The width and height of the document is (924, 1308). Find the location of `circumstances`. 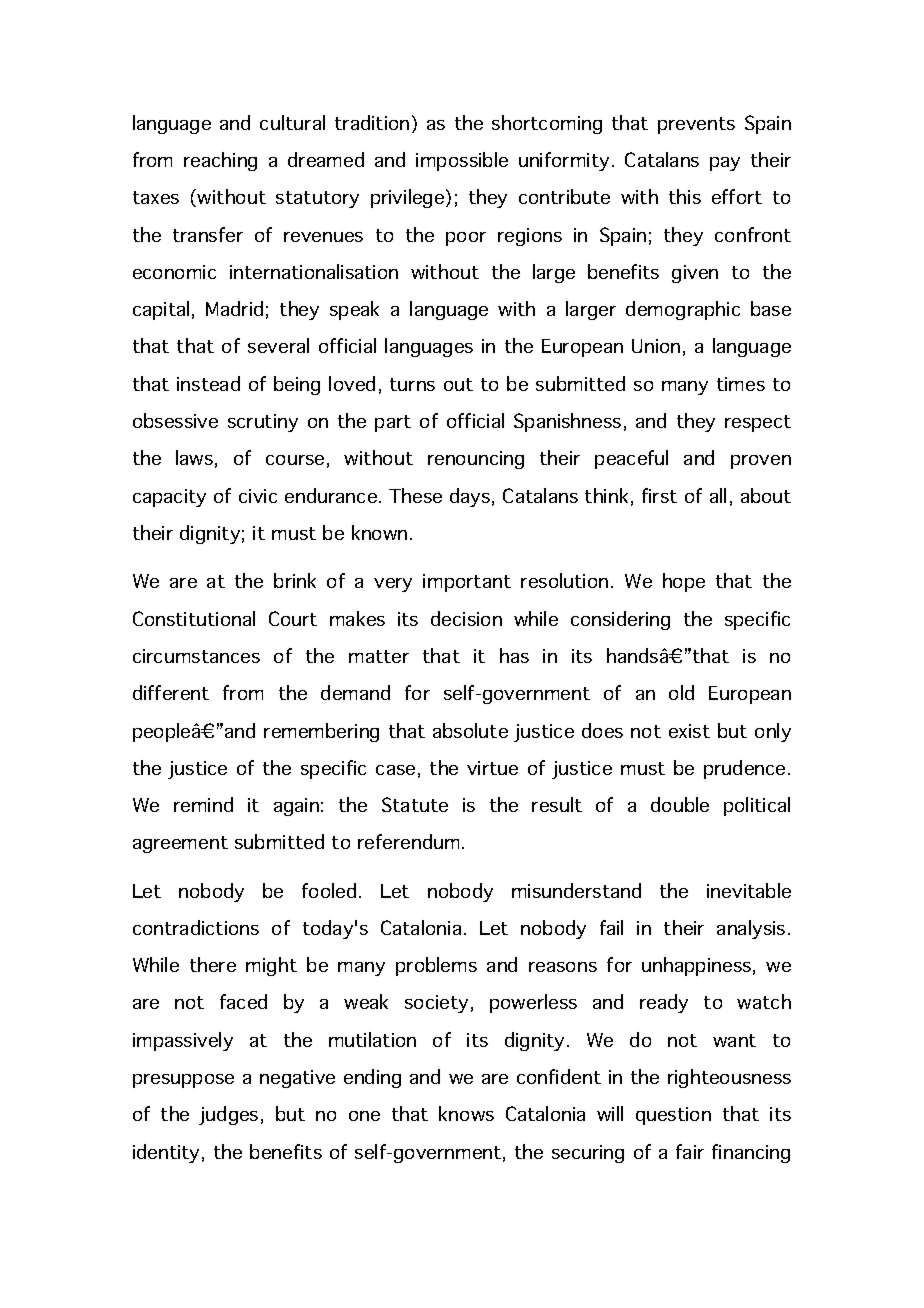

circumstances is located at coordinates (196, 656).
